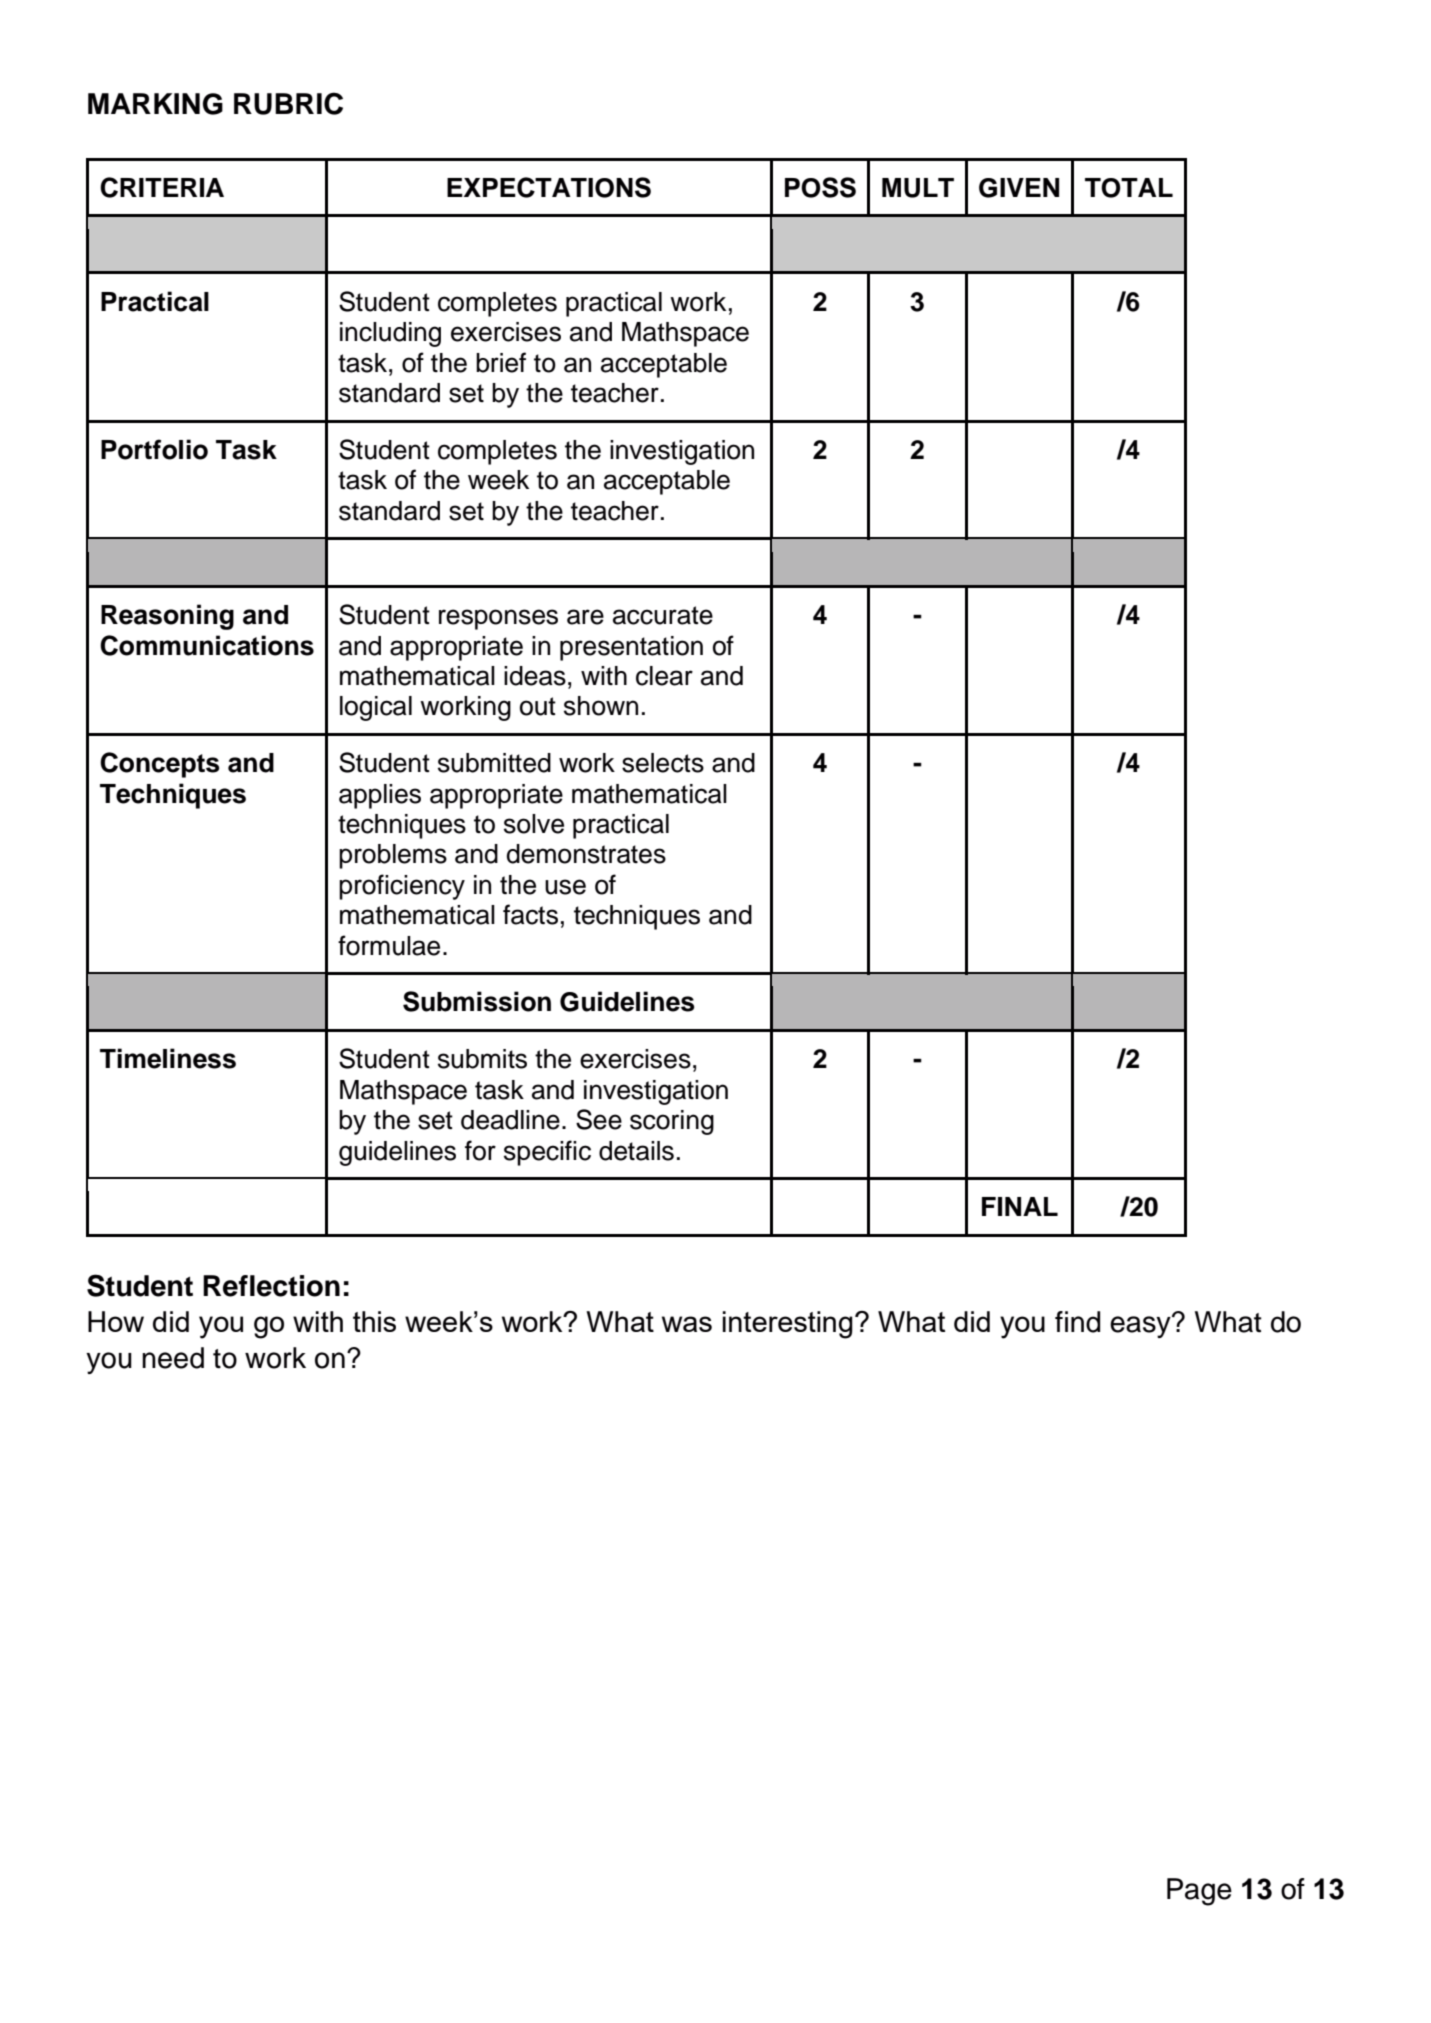 Image resolution: width=1431 pixels, height=2023 pixels. What do you see at coordinates (549, 187) in the image?
I see `EXPECTATIONS` at bounding box center [549, 187].
